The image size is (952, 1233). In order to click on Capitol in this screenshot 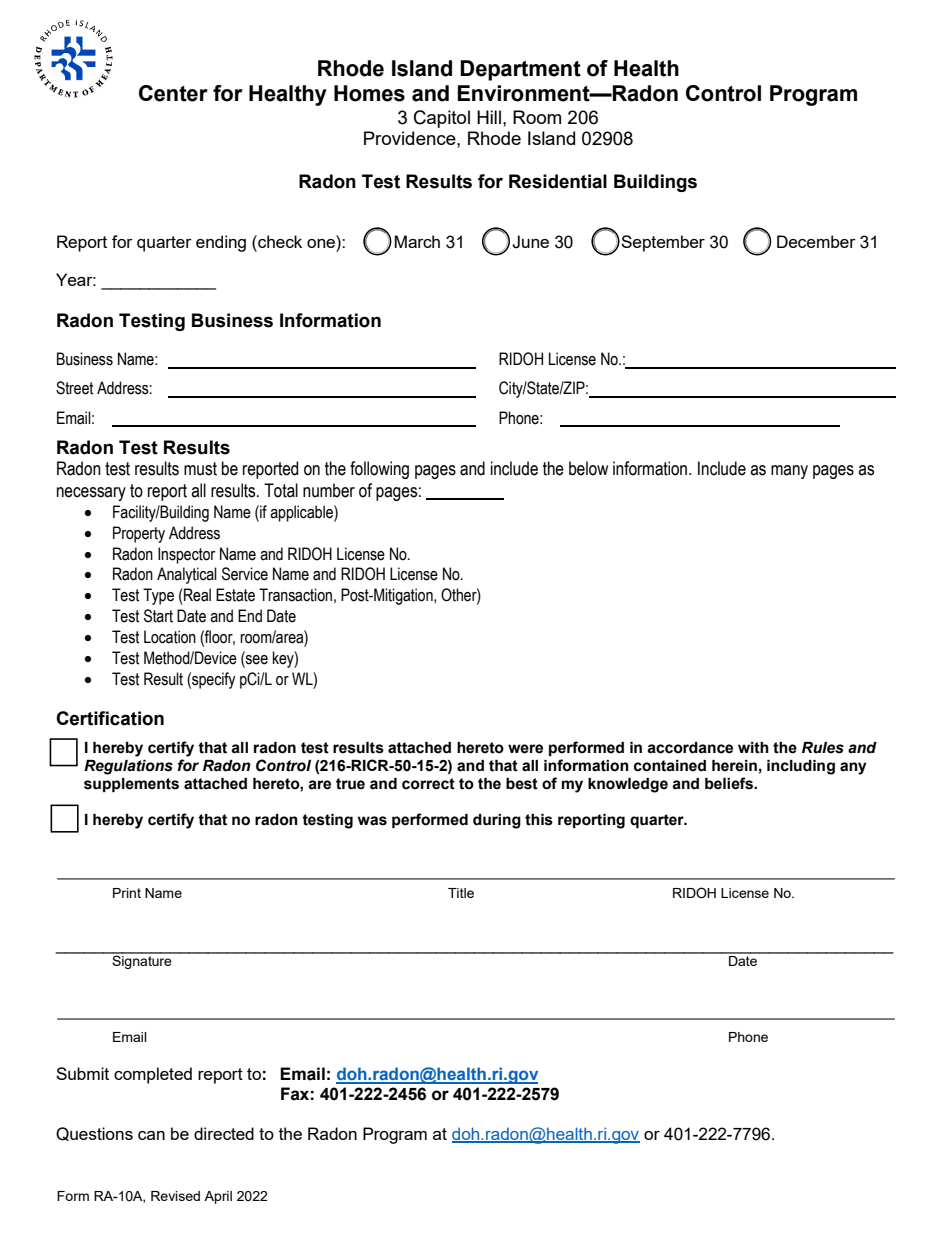, I will do `click(442, 119)`.
